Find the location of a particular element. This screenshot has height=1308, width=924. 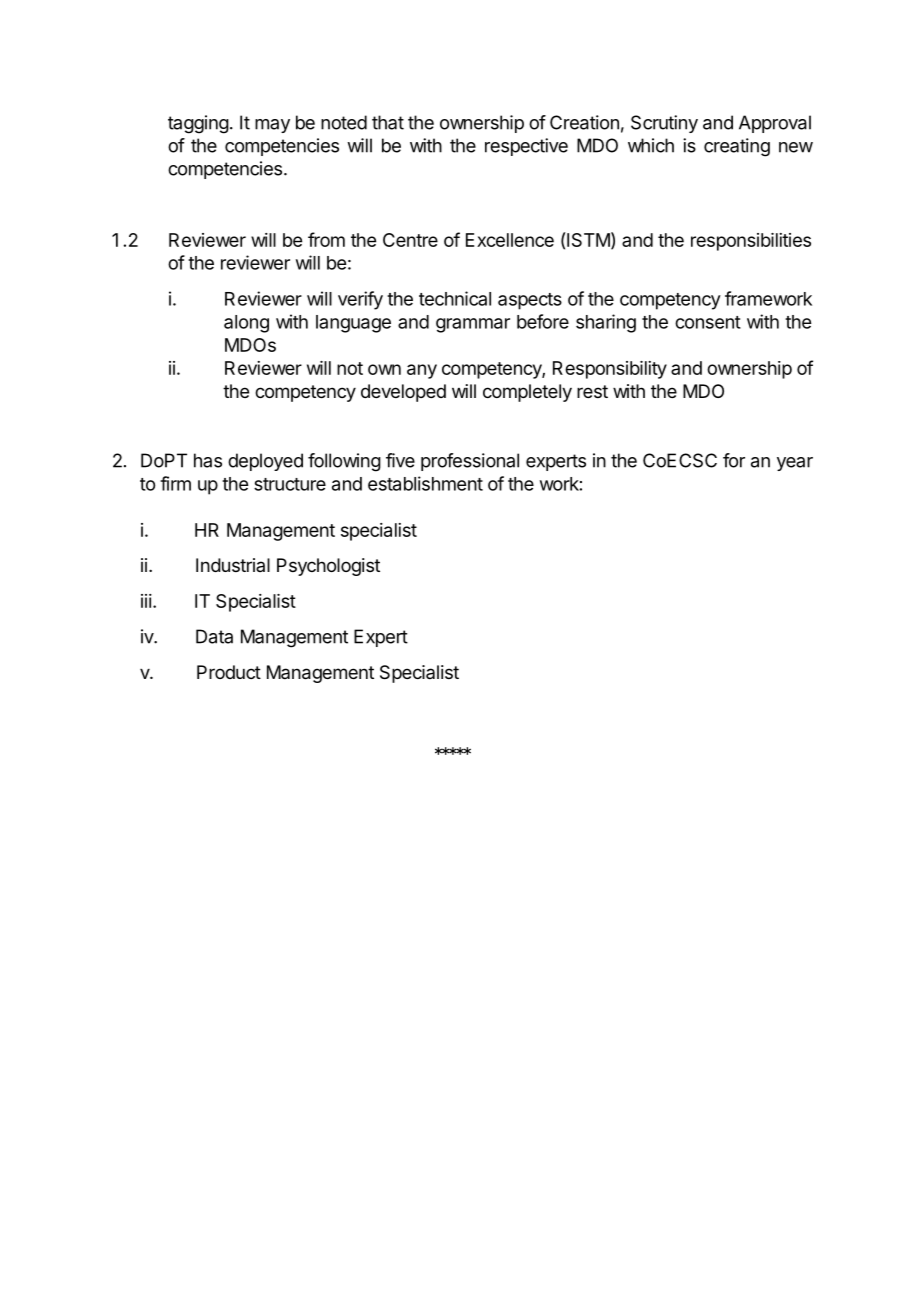

has is located at coordinates (208, 460).
